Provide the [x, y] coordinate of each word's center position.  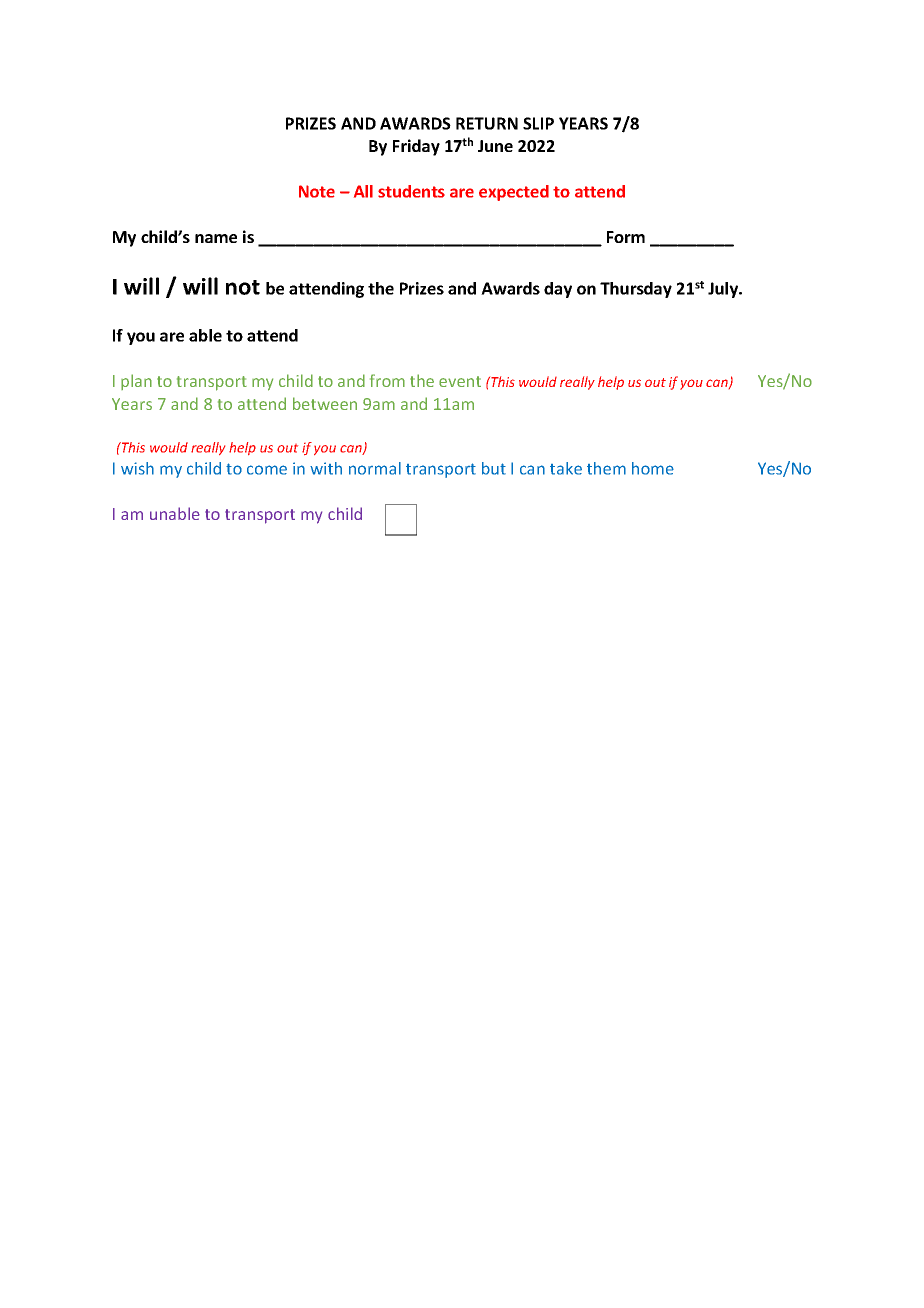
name [216, 238]
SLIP [538, 123]
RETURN [487, 123]
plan [136, 382]
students [411, 191]
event [460, 381]
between [325, 403]
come [267, 470]
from [387, 380]
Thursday [636, 290]
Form [626, 237]
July [724, 290]
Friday [416, 147]
